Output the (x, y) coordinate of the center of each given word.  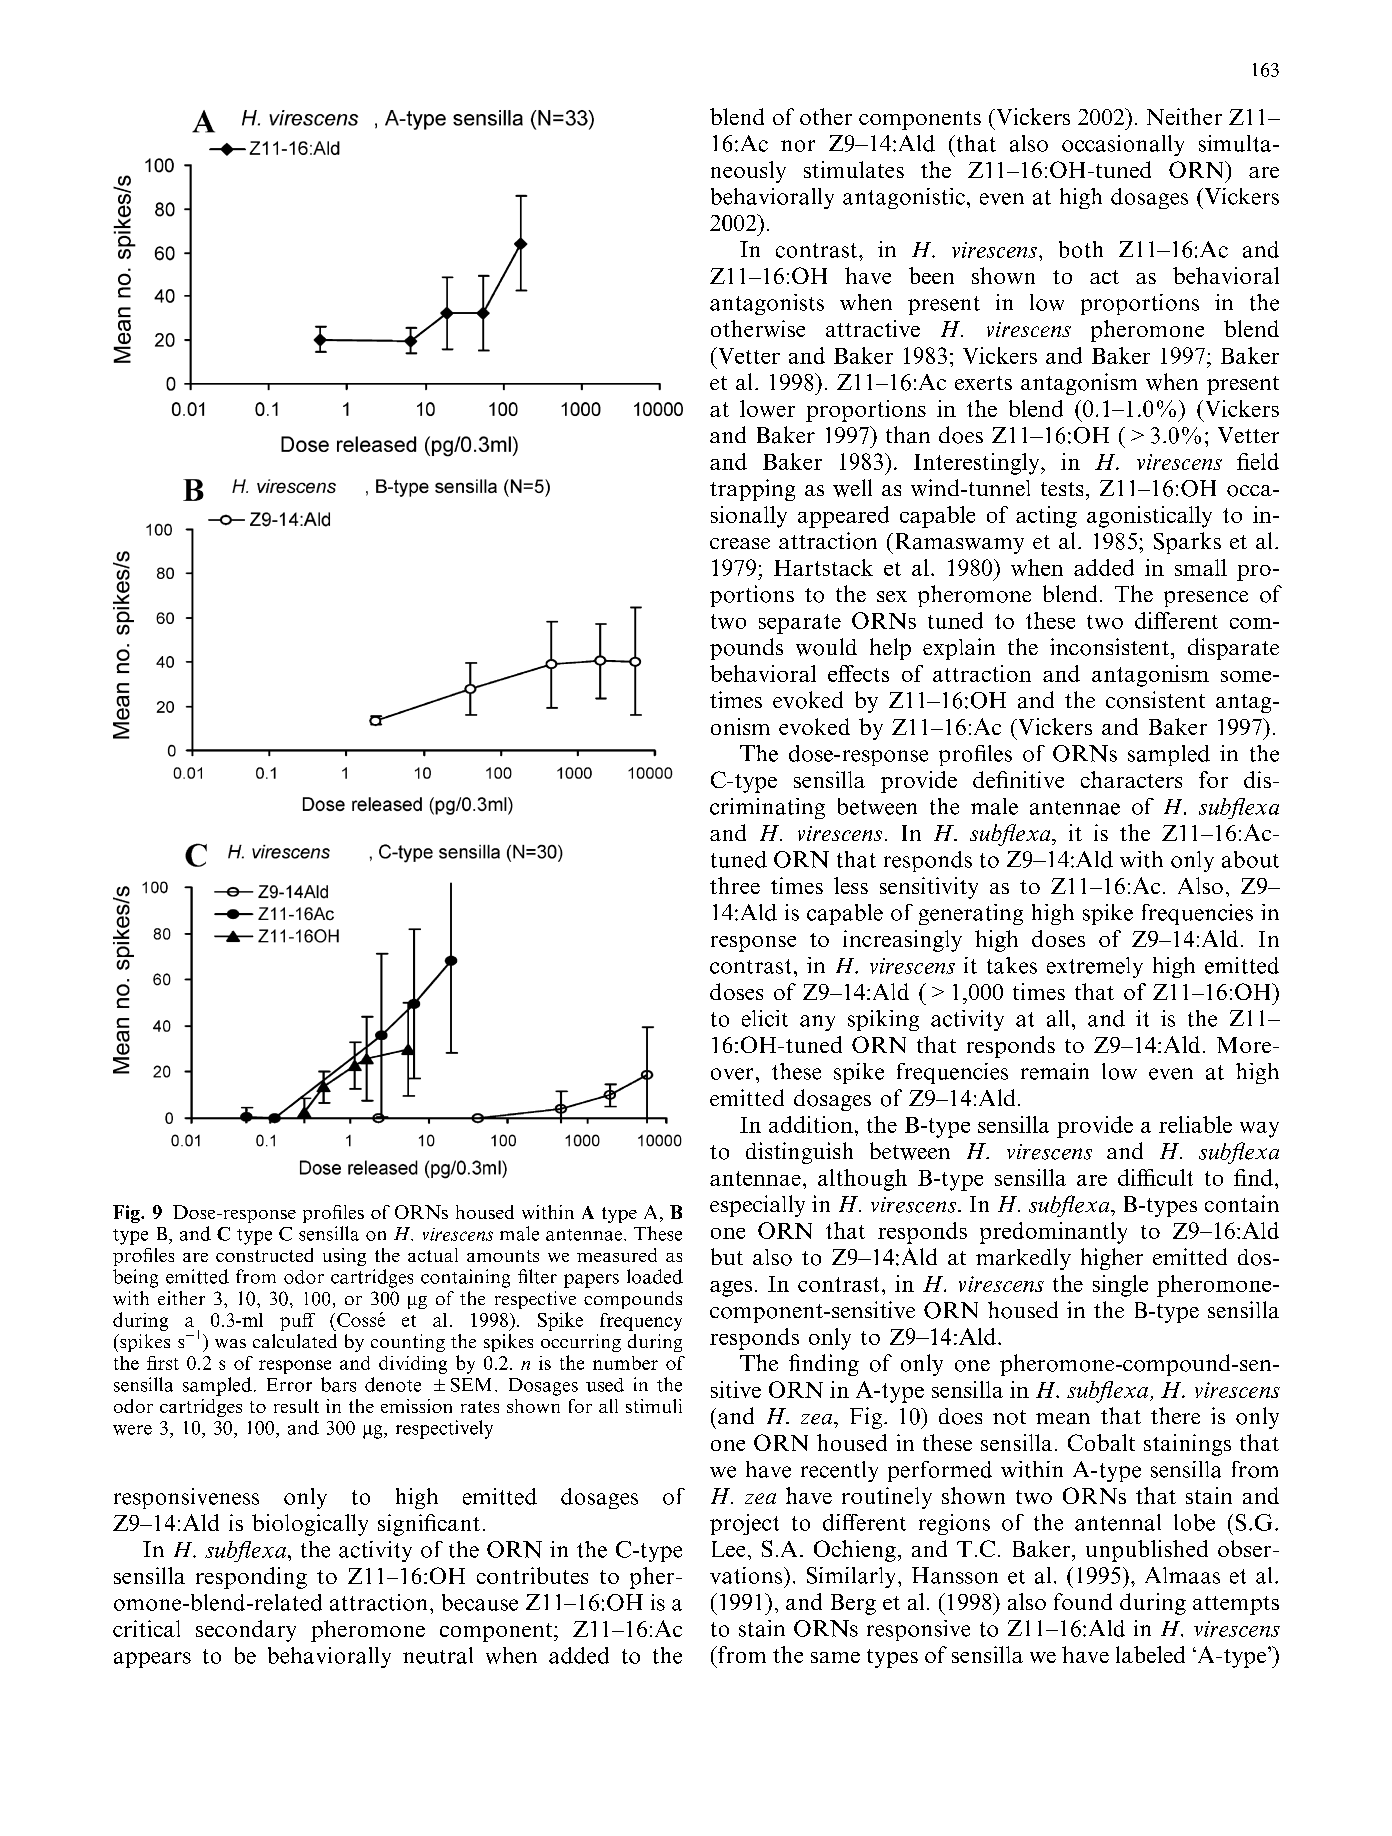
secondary (246, 1631)
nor (798, 146)
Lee (728, 1549)
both (1081, 249)
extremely (1095, 967)
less (851, 885)
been (931, 275)
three (735, 885)
